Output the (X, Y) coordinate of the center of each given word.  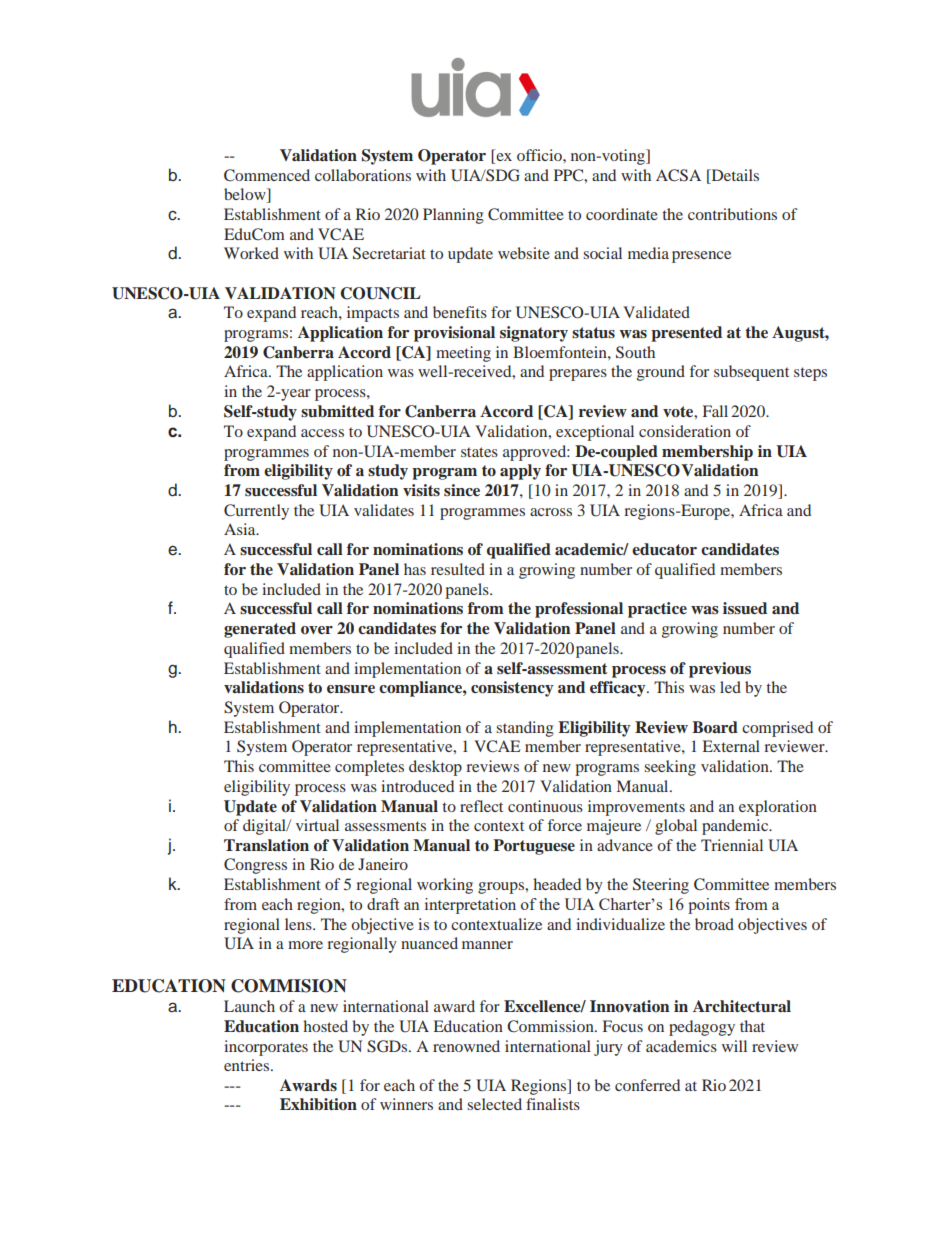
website (524, 253)
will (734, 1046)
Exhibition (318, 1104)
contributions (732, 214)
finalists (553, 1104)
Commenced (267, 175)
